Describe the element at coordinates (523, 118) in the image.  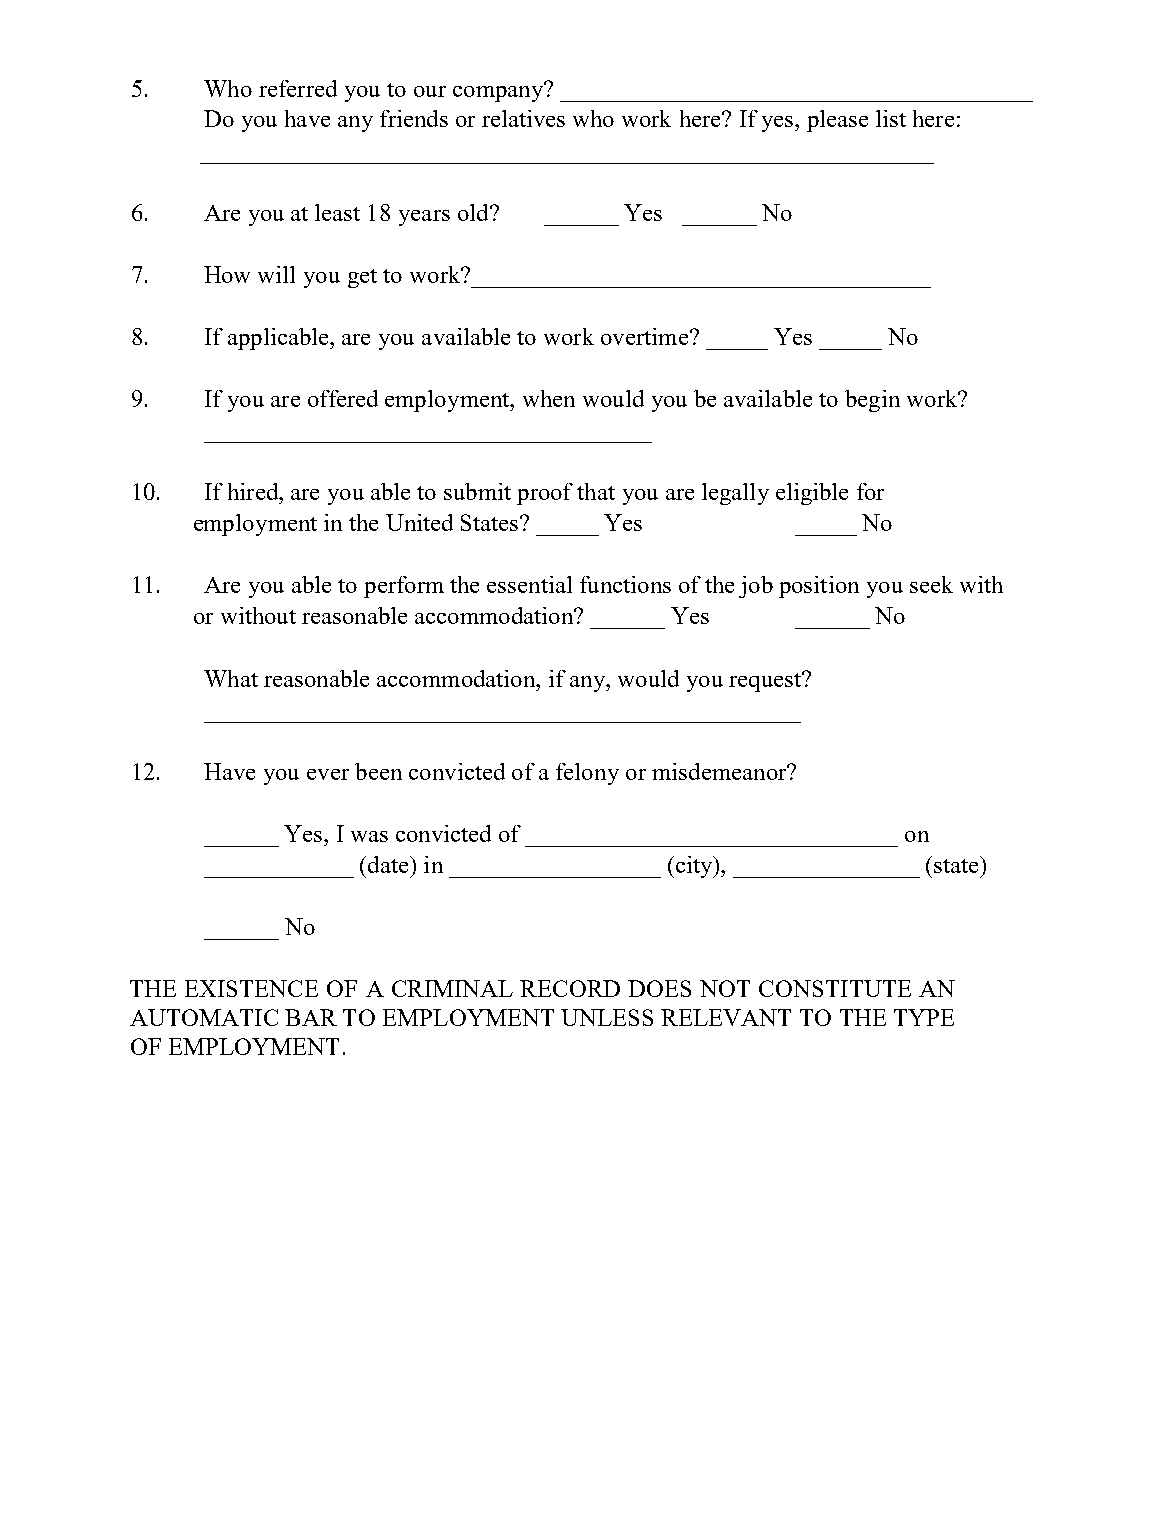
I see `relatives` at that location.
